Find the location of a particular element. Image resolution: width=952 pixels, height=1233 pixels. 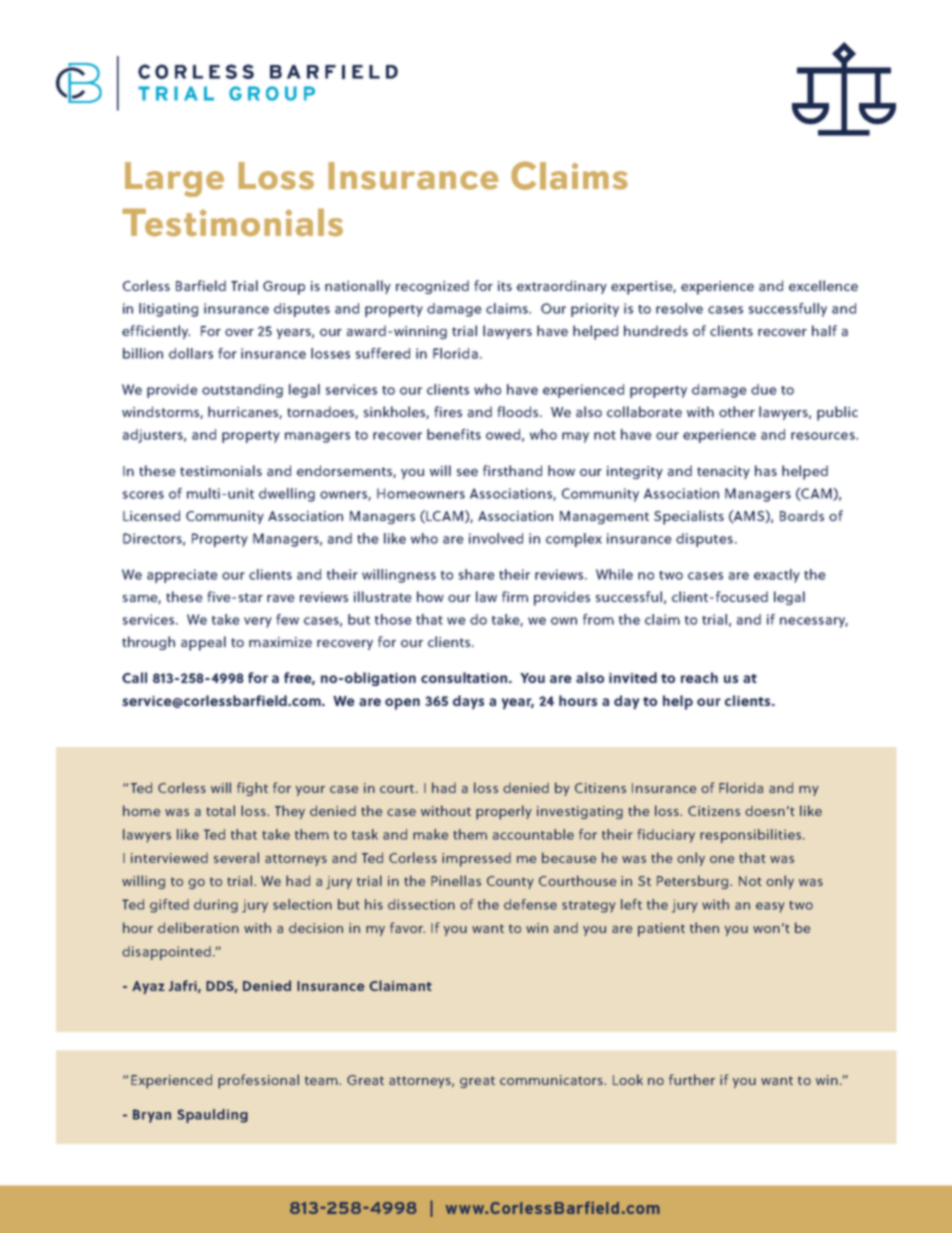

impressed is located at coordinates (476, 859).
